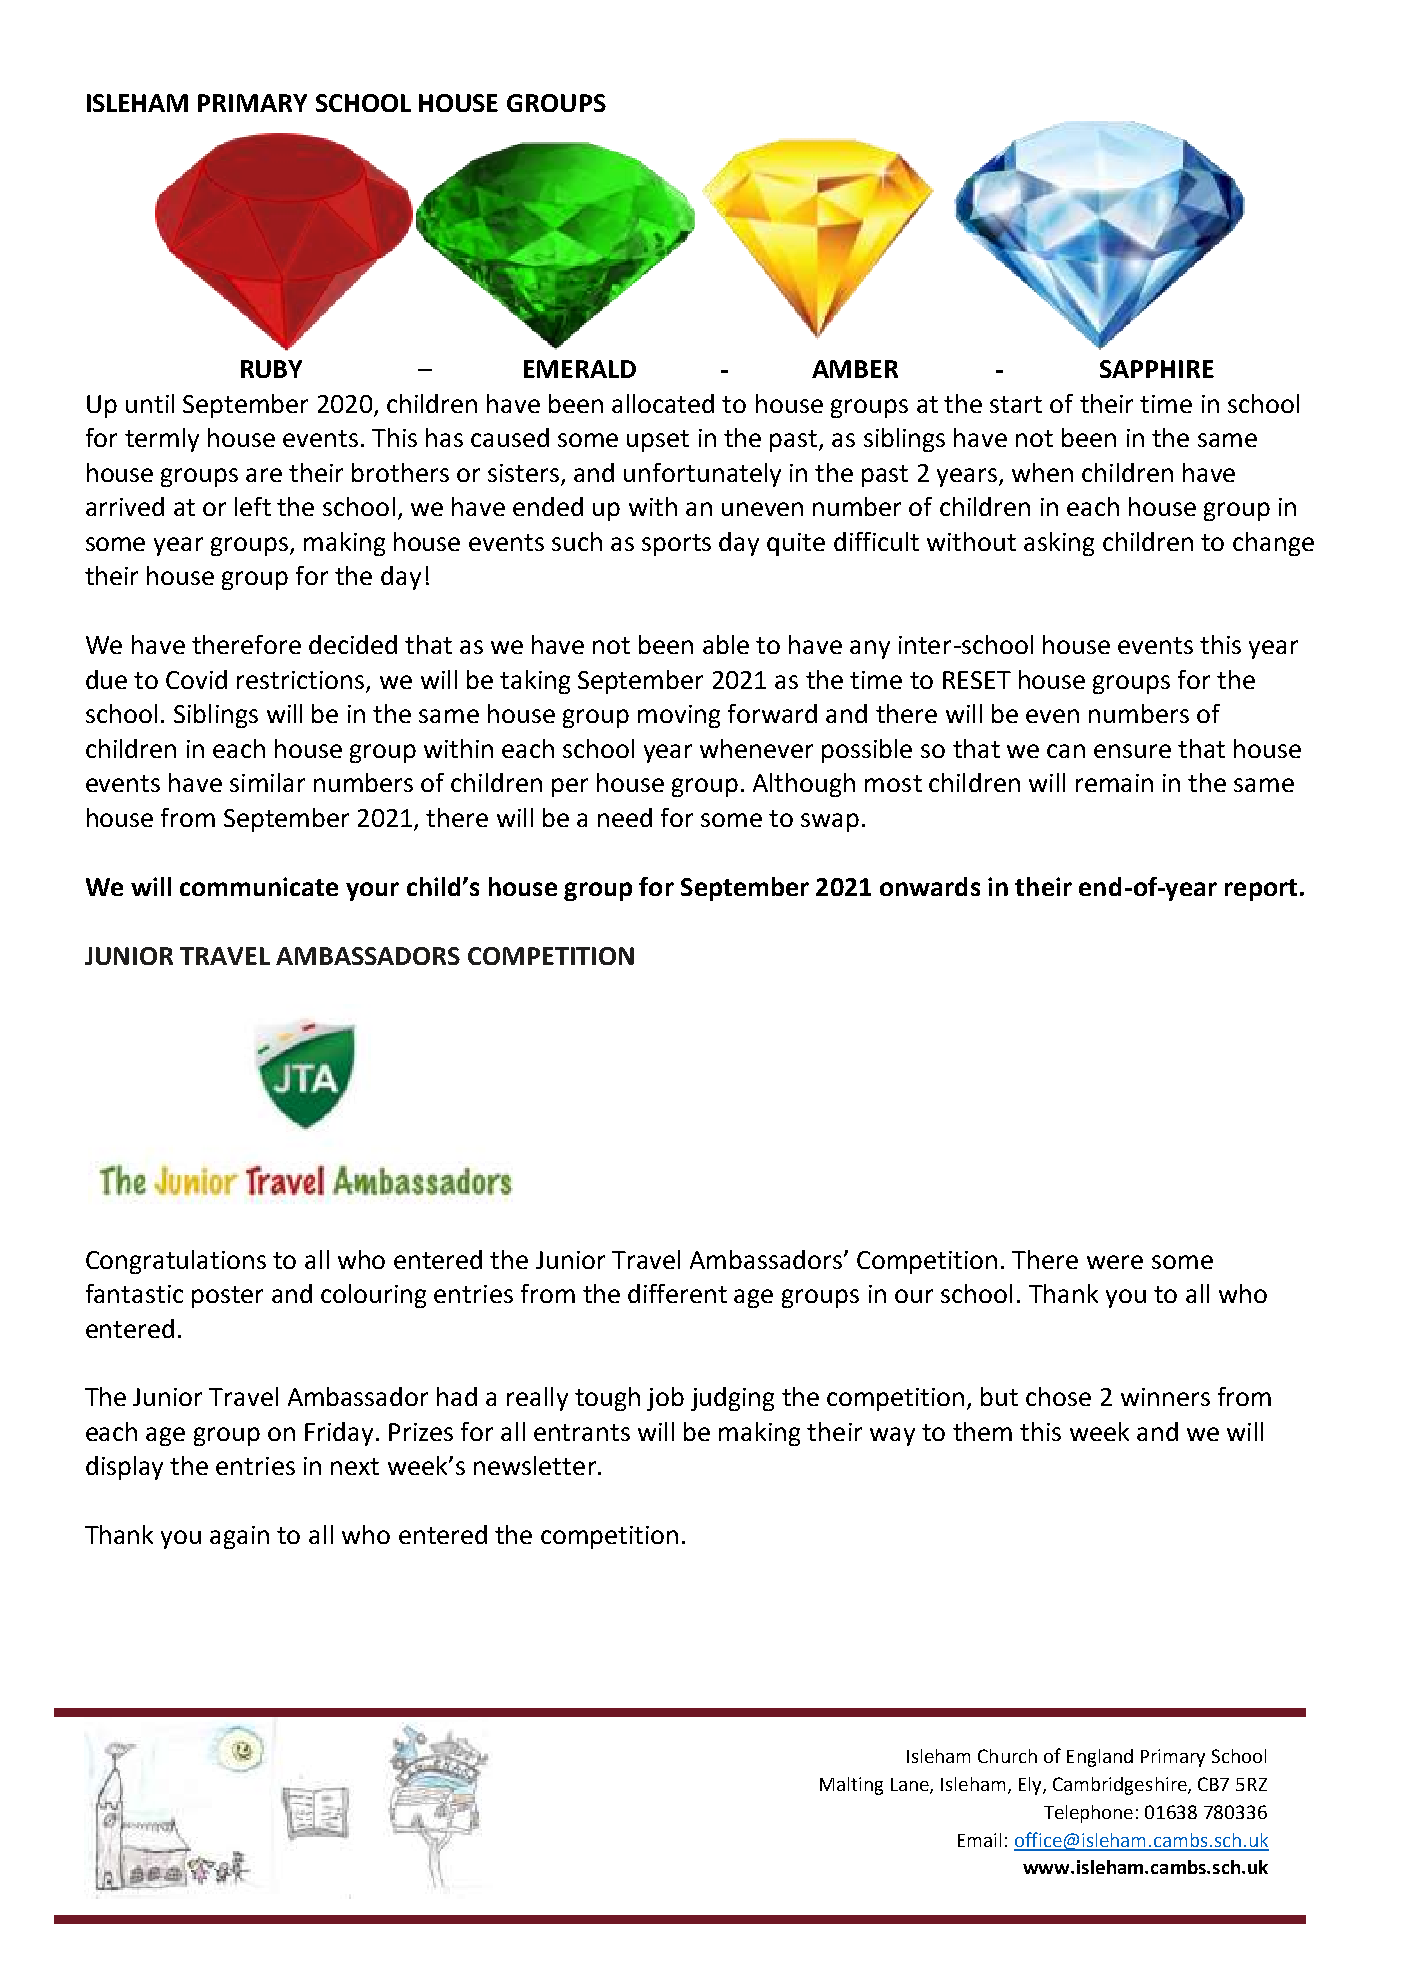 This image has height=1982, width=1402. What do you see at coordinates (239, 1537) in the image?
I see `again` at bounding box center [239, 1537].
